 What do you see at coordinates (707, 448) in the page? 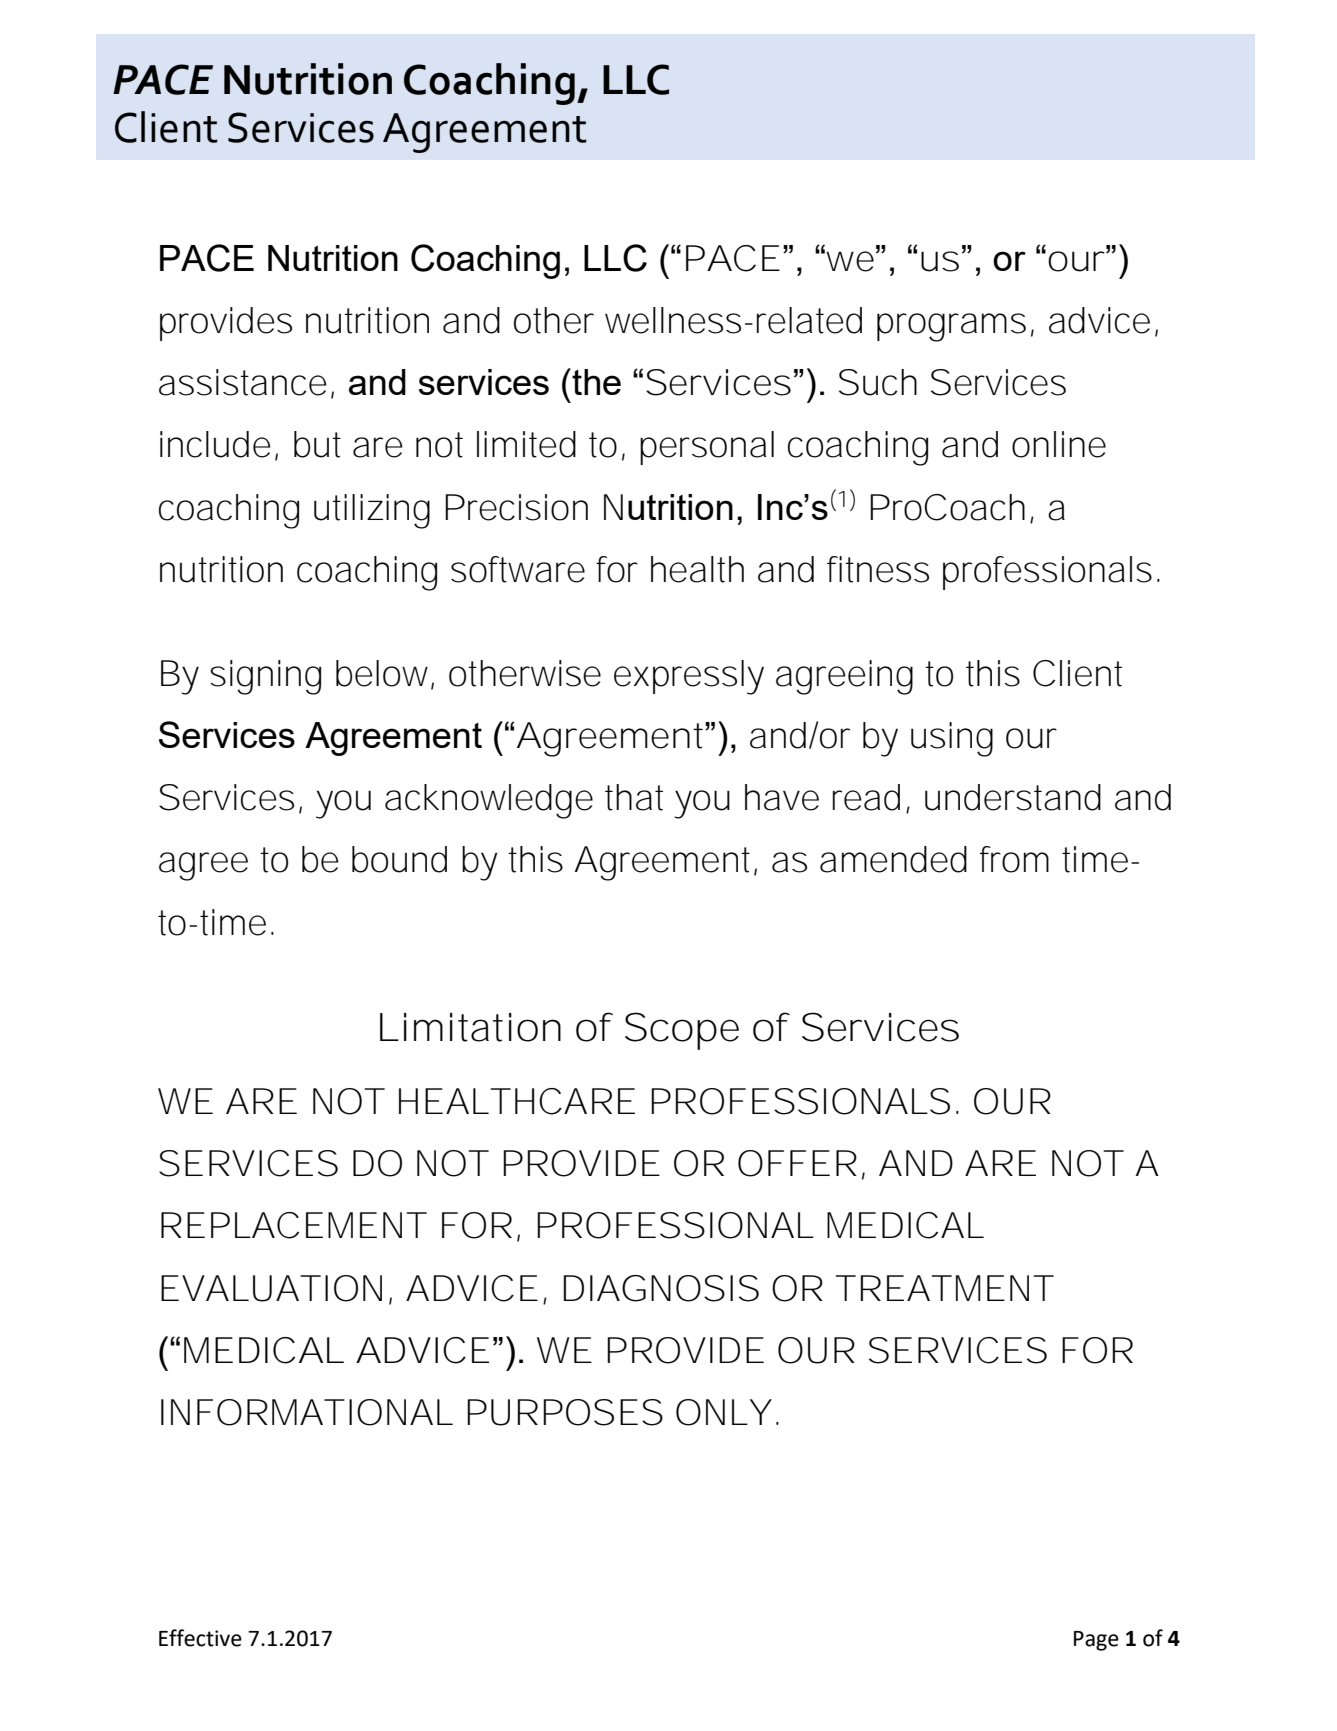
I see `personal` at bounding box center [707, 448].
